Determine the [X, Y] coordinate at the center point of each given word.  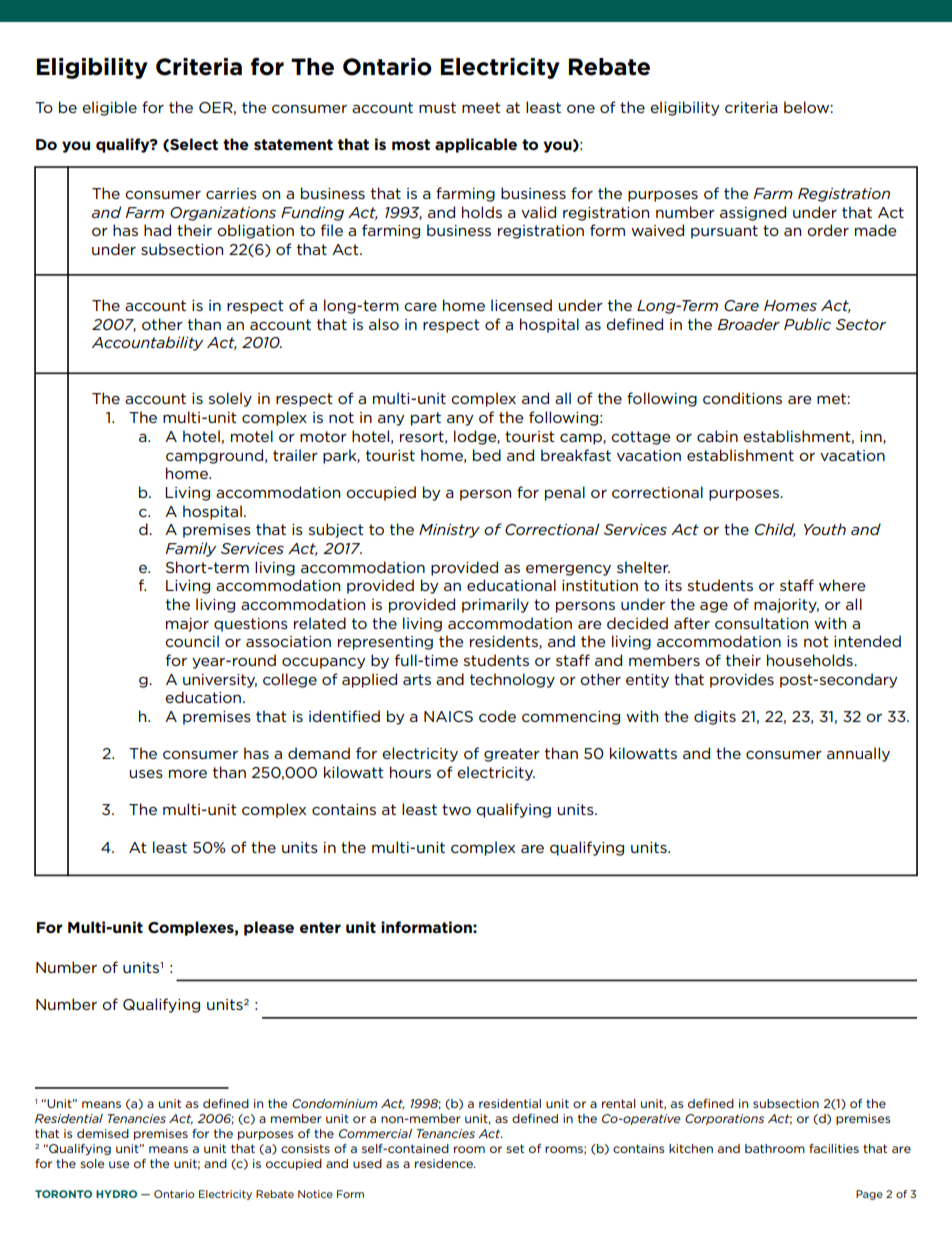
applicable [476, 145]
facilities [834, 1148]
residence [445, 1163]
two [456, 809]
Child [775, 530]
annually [858, 754]
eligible [109, 108]
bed [487, 455]
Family [191, 549]
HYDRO [116, 1194]
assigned [753, 213]
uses [146, 774]
